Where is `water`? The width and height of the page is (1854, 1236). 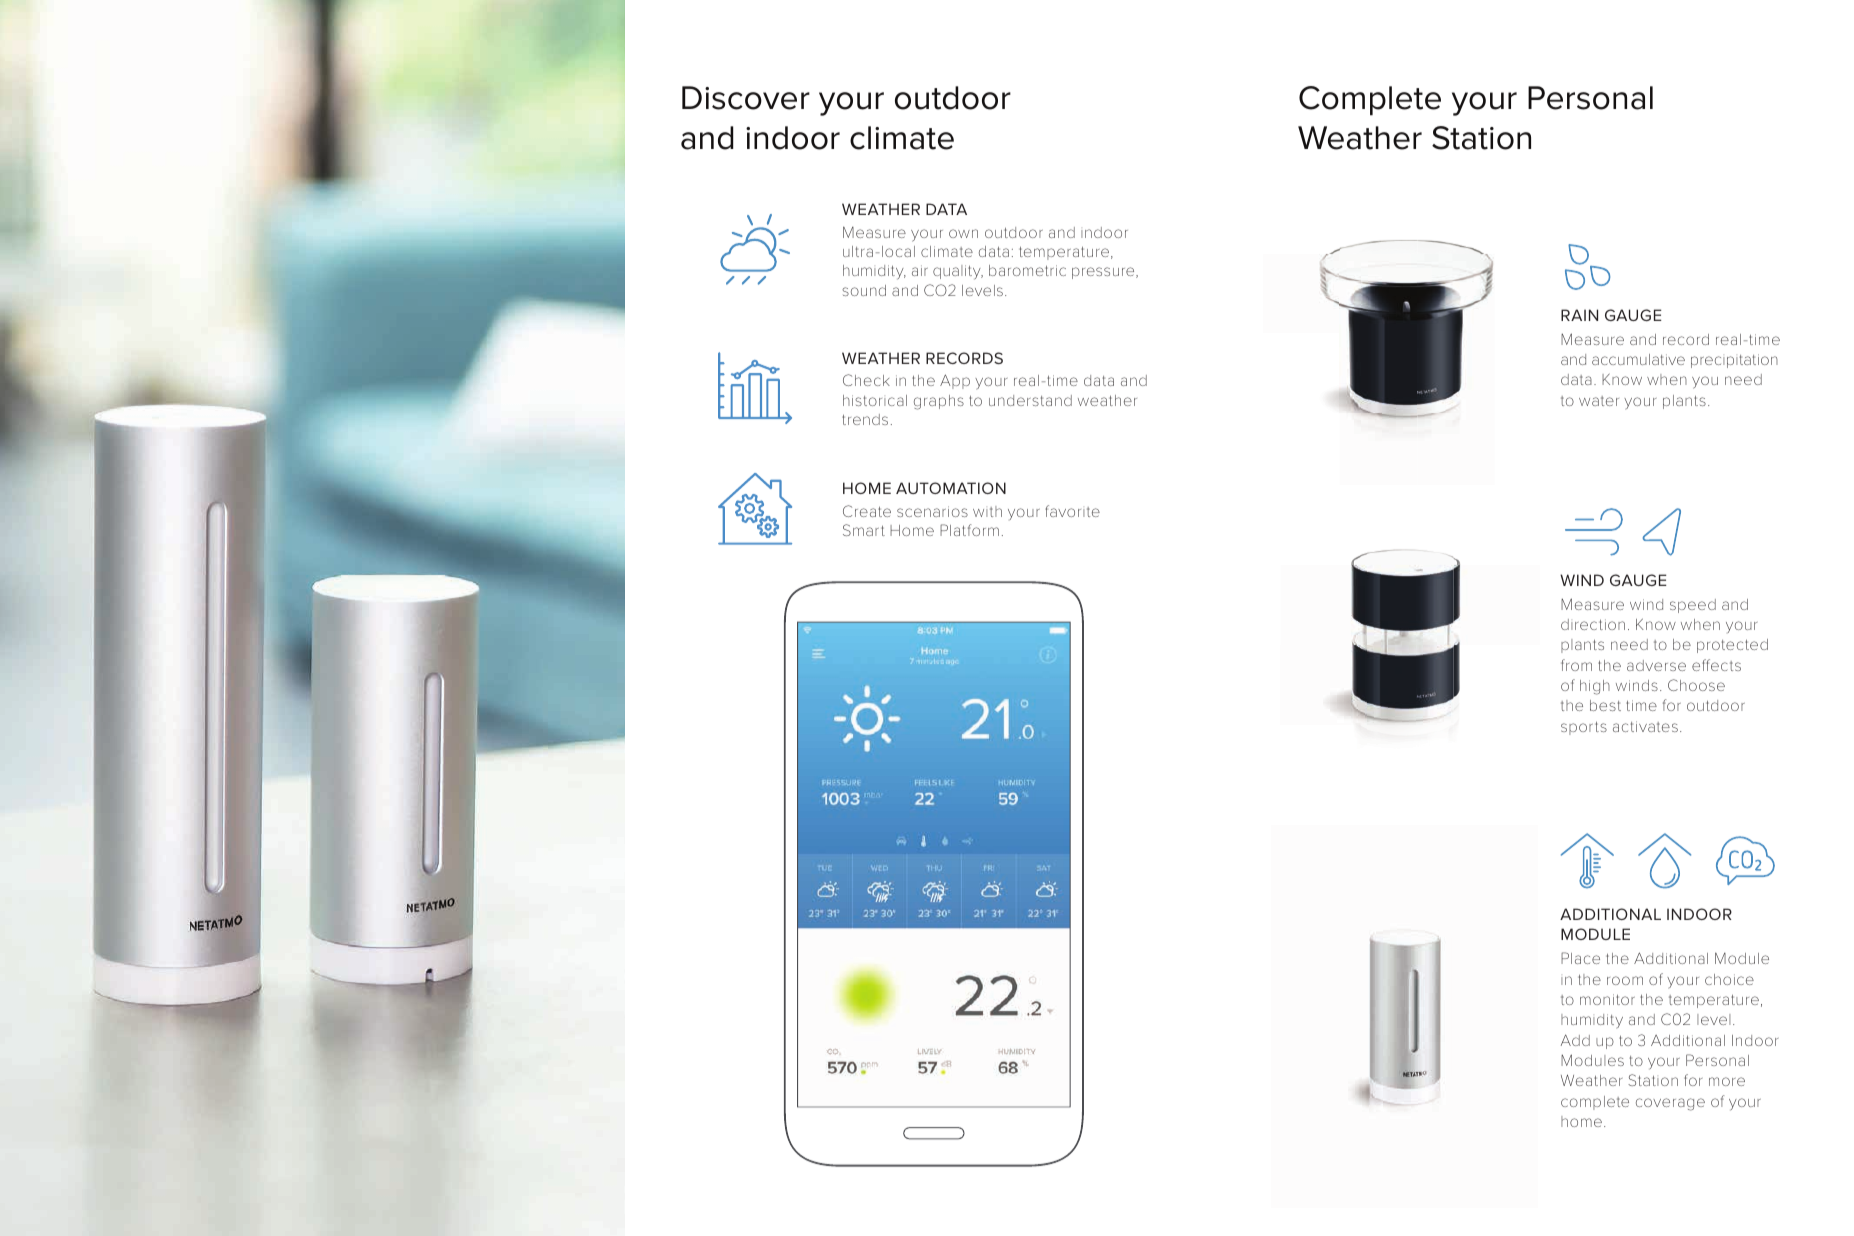
water is located at coordinates (1599, 401).
